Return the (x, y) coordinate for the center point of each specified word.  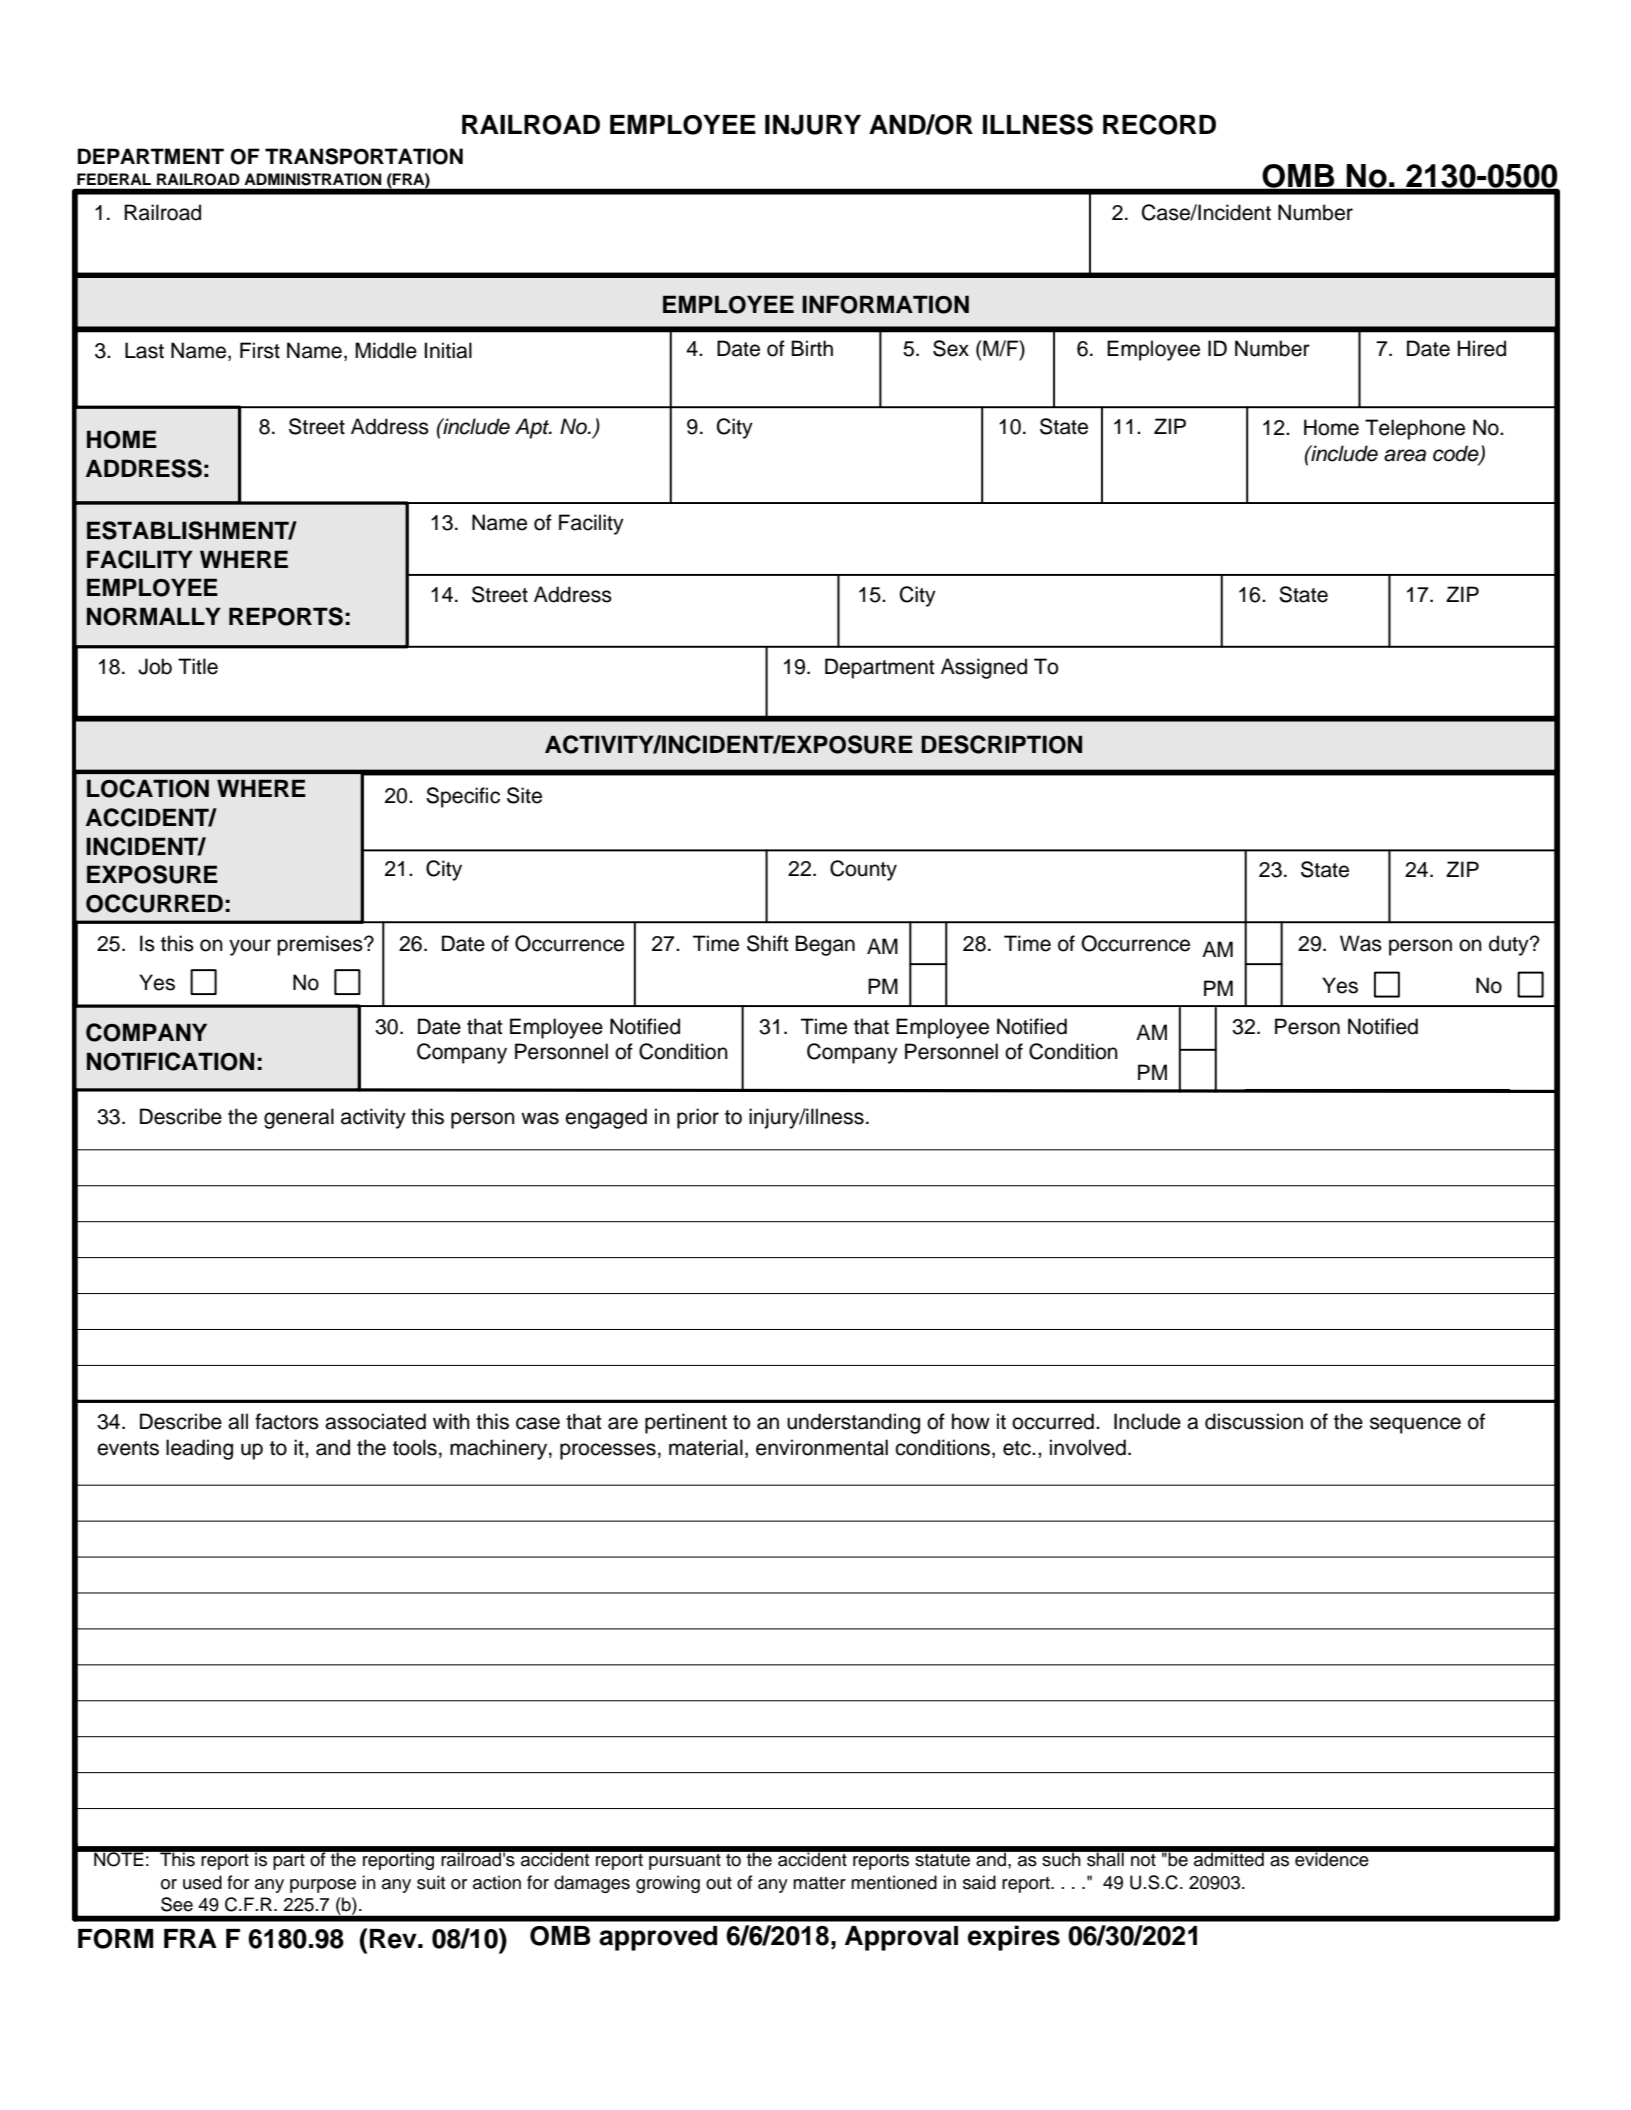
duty (1510, 945)
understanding (853, 1423)
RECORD (1159, 124)
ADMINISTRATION (313, 179)
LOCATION (148, 788)
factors (287, 1421)
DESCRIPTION (1001, 744)
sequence (1415, 1425)
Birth (812, 348)
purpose (323, 1886)
